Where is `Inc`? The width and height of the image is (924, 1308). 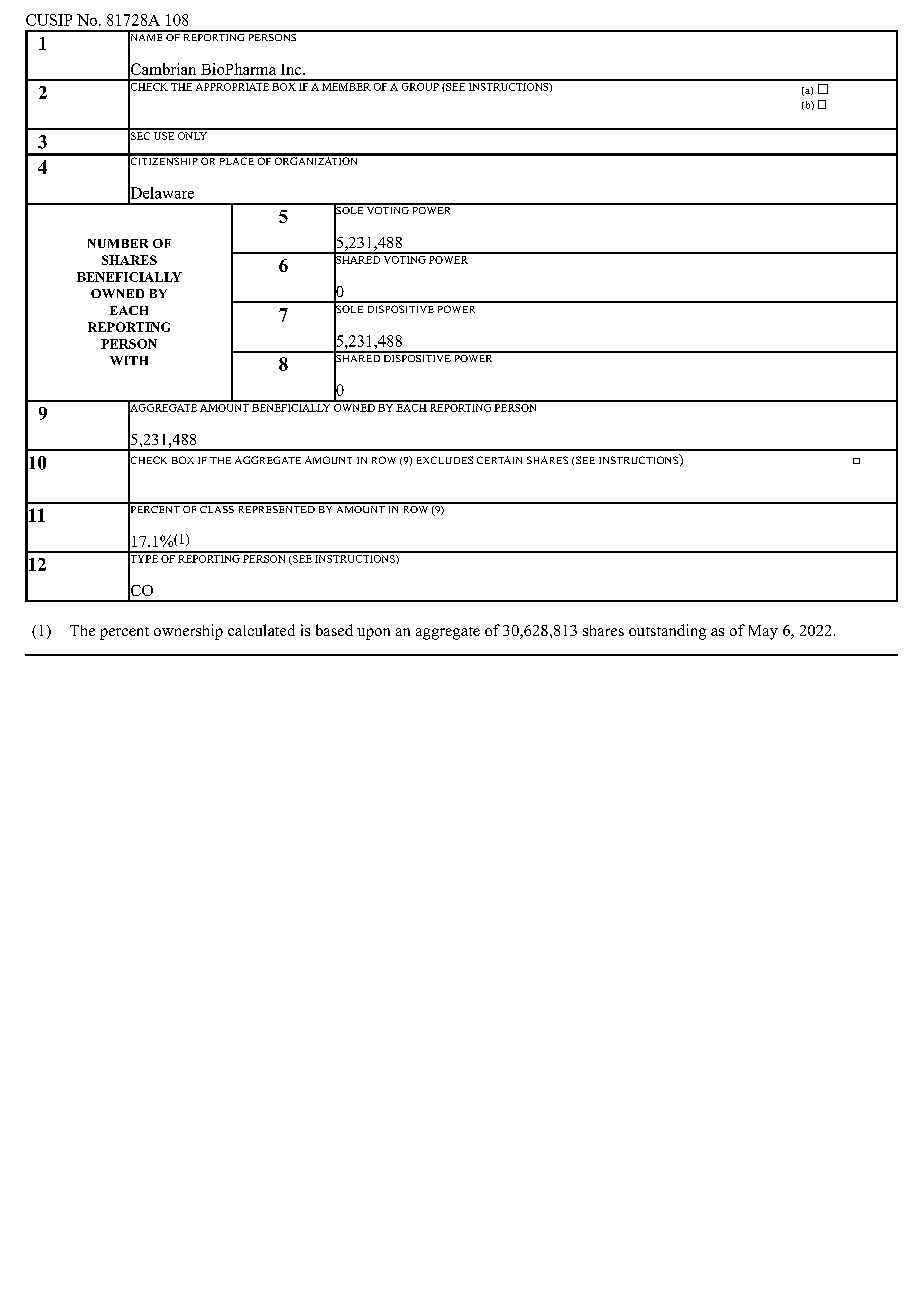 Inc is located at coordinates (291, 69).
